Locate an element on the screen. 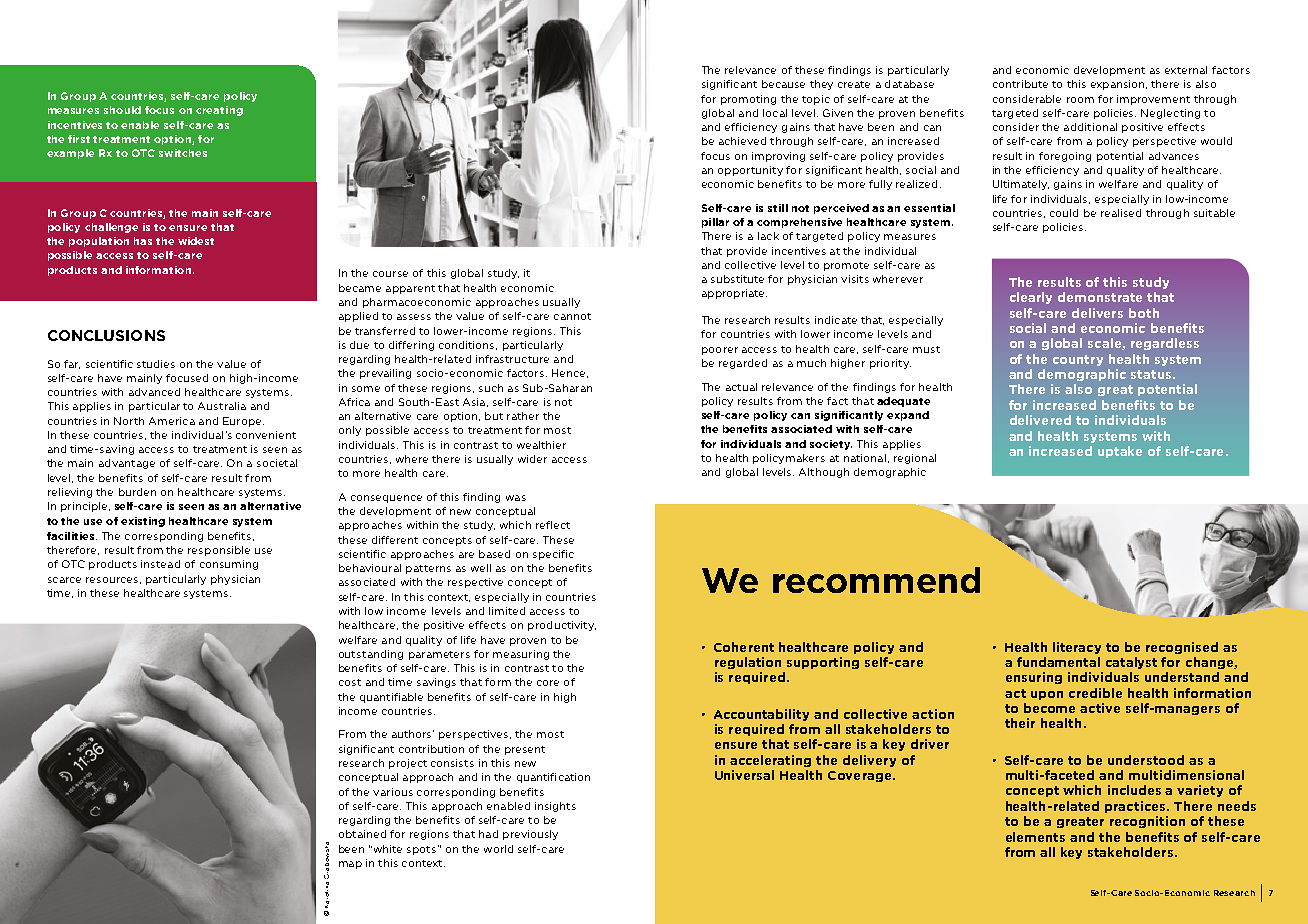  demonstrate is located at coordinates (1100, 297).
